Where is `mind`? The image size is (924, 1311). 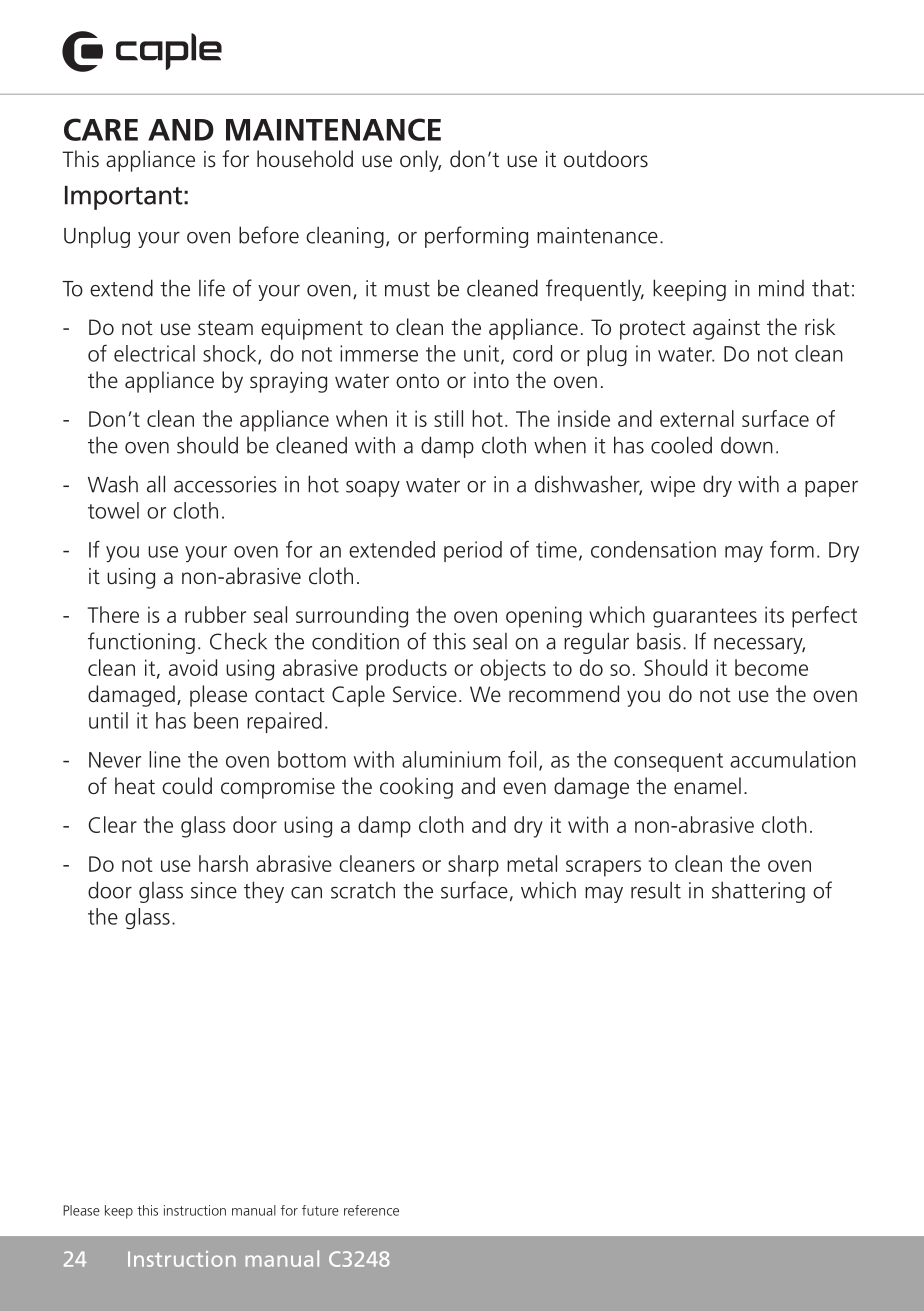 mind is located at coordinates (781, 288).
